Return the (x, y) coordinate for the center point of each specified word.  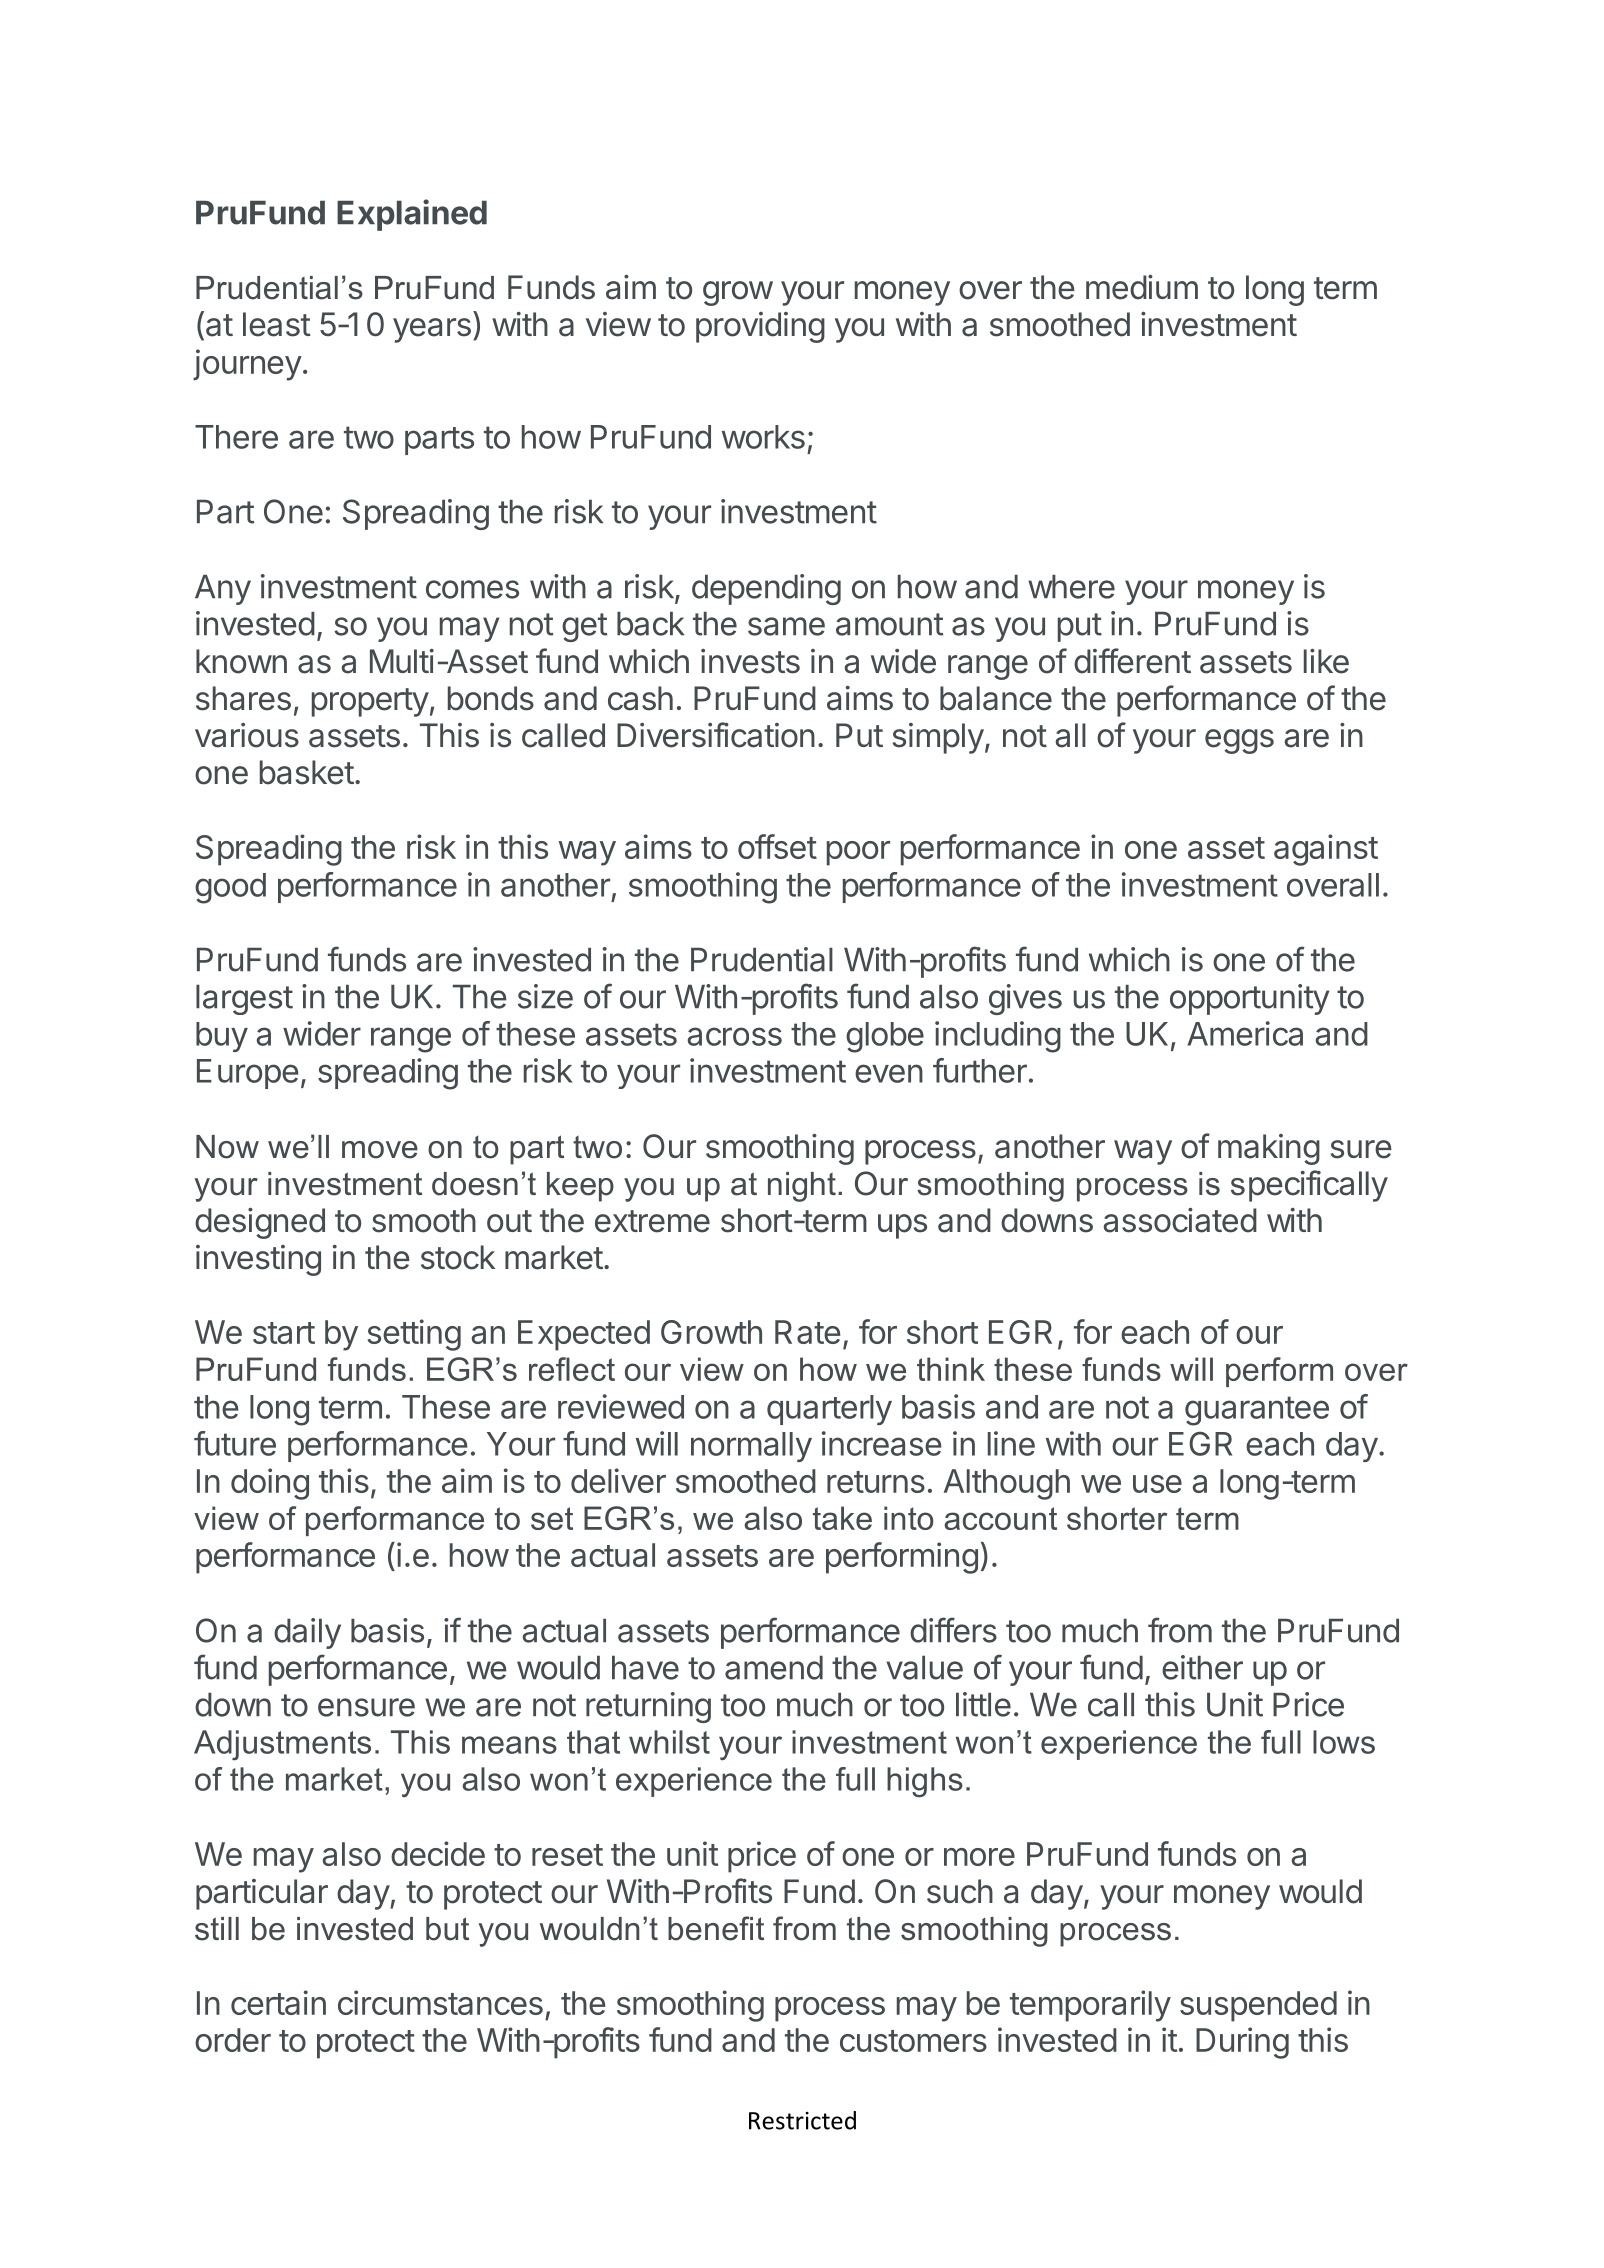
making (1269, 1149)
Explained (412, 215)
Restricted (802, 2120)
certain (278, 2002)
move (380, 1150)
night (802, 1187)
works (763, 437)
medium (1142, 287)
